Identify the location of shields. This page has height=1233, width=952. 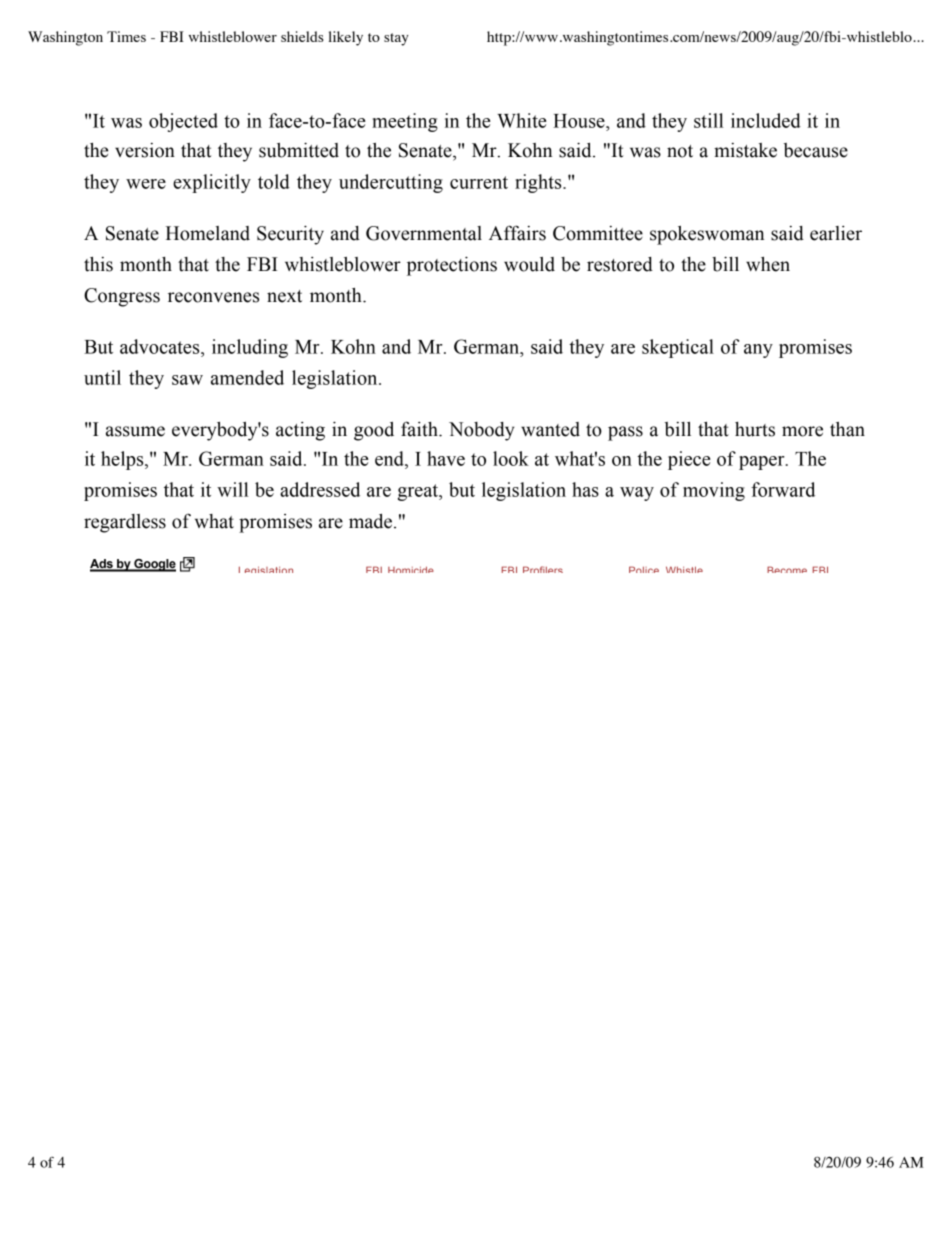
(302, 36).
